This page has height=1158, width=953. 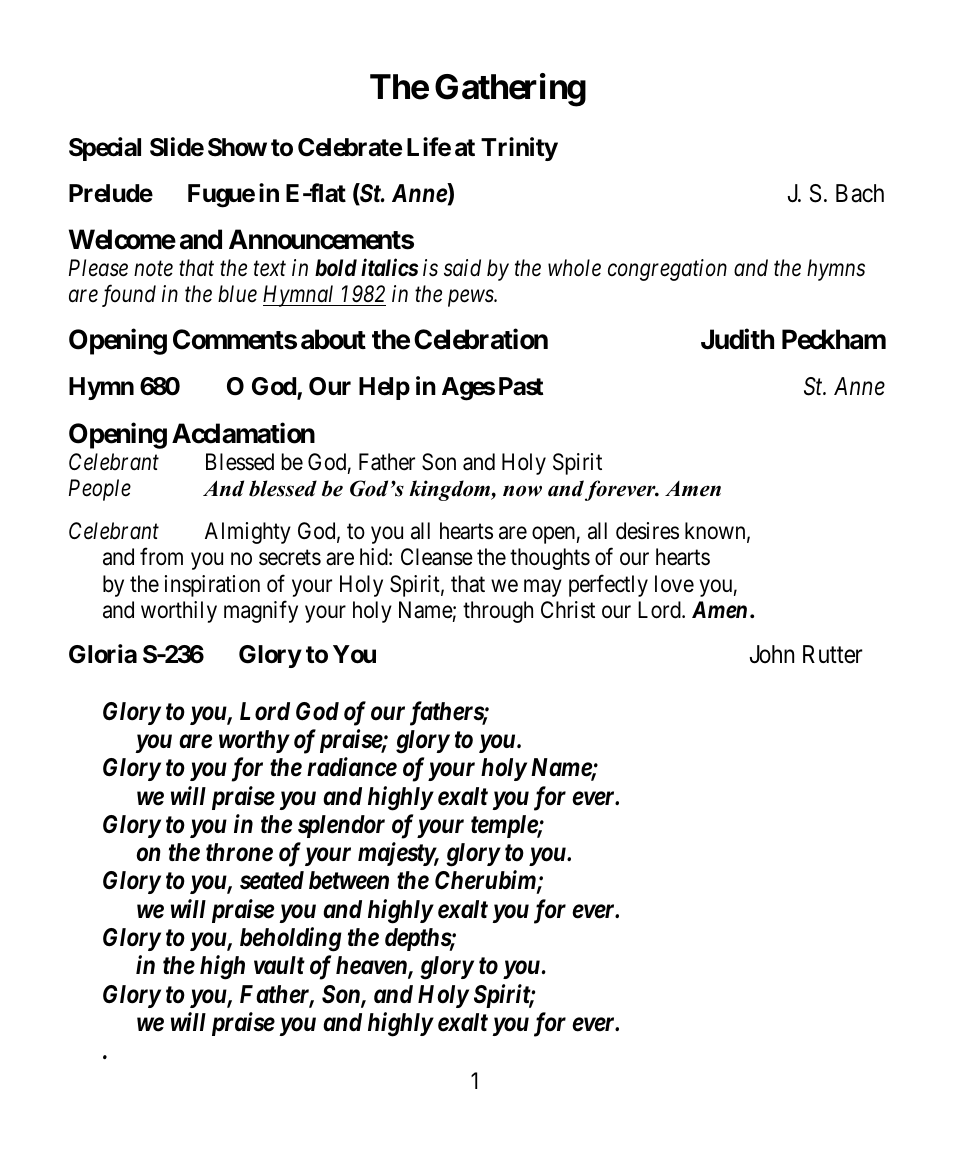 I want to click on Special, so click(x=105, y=149).
